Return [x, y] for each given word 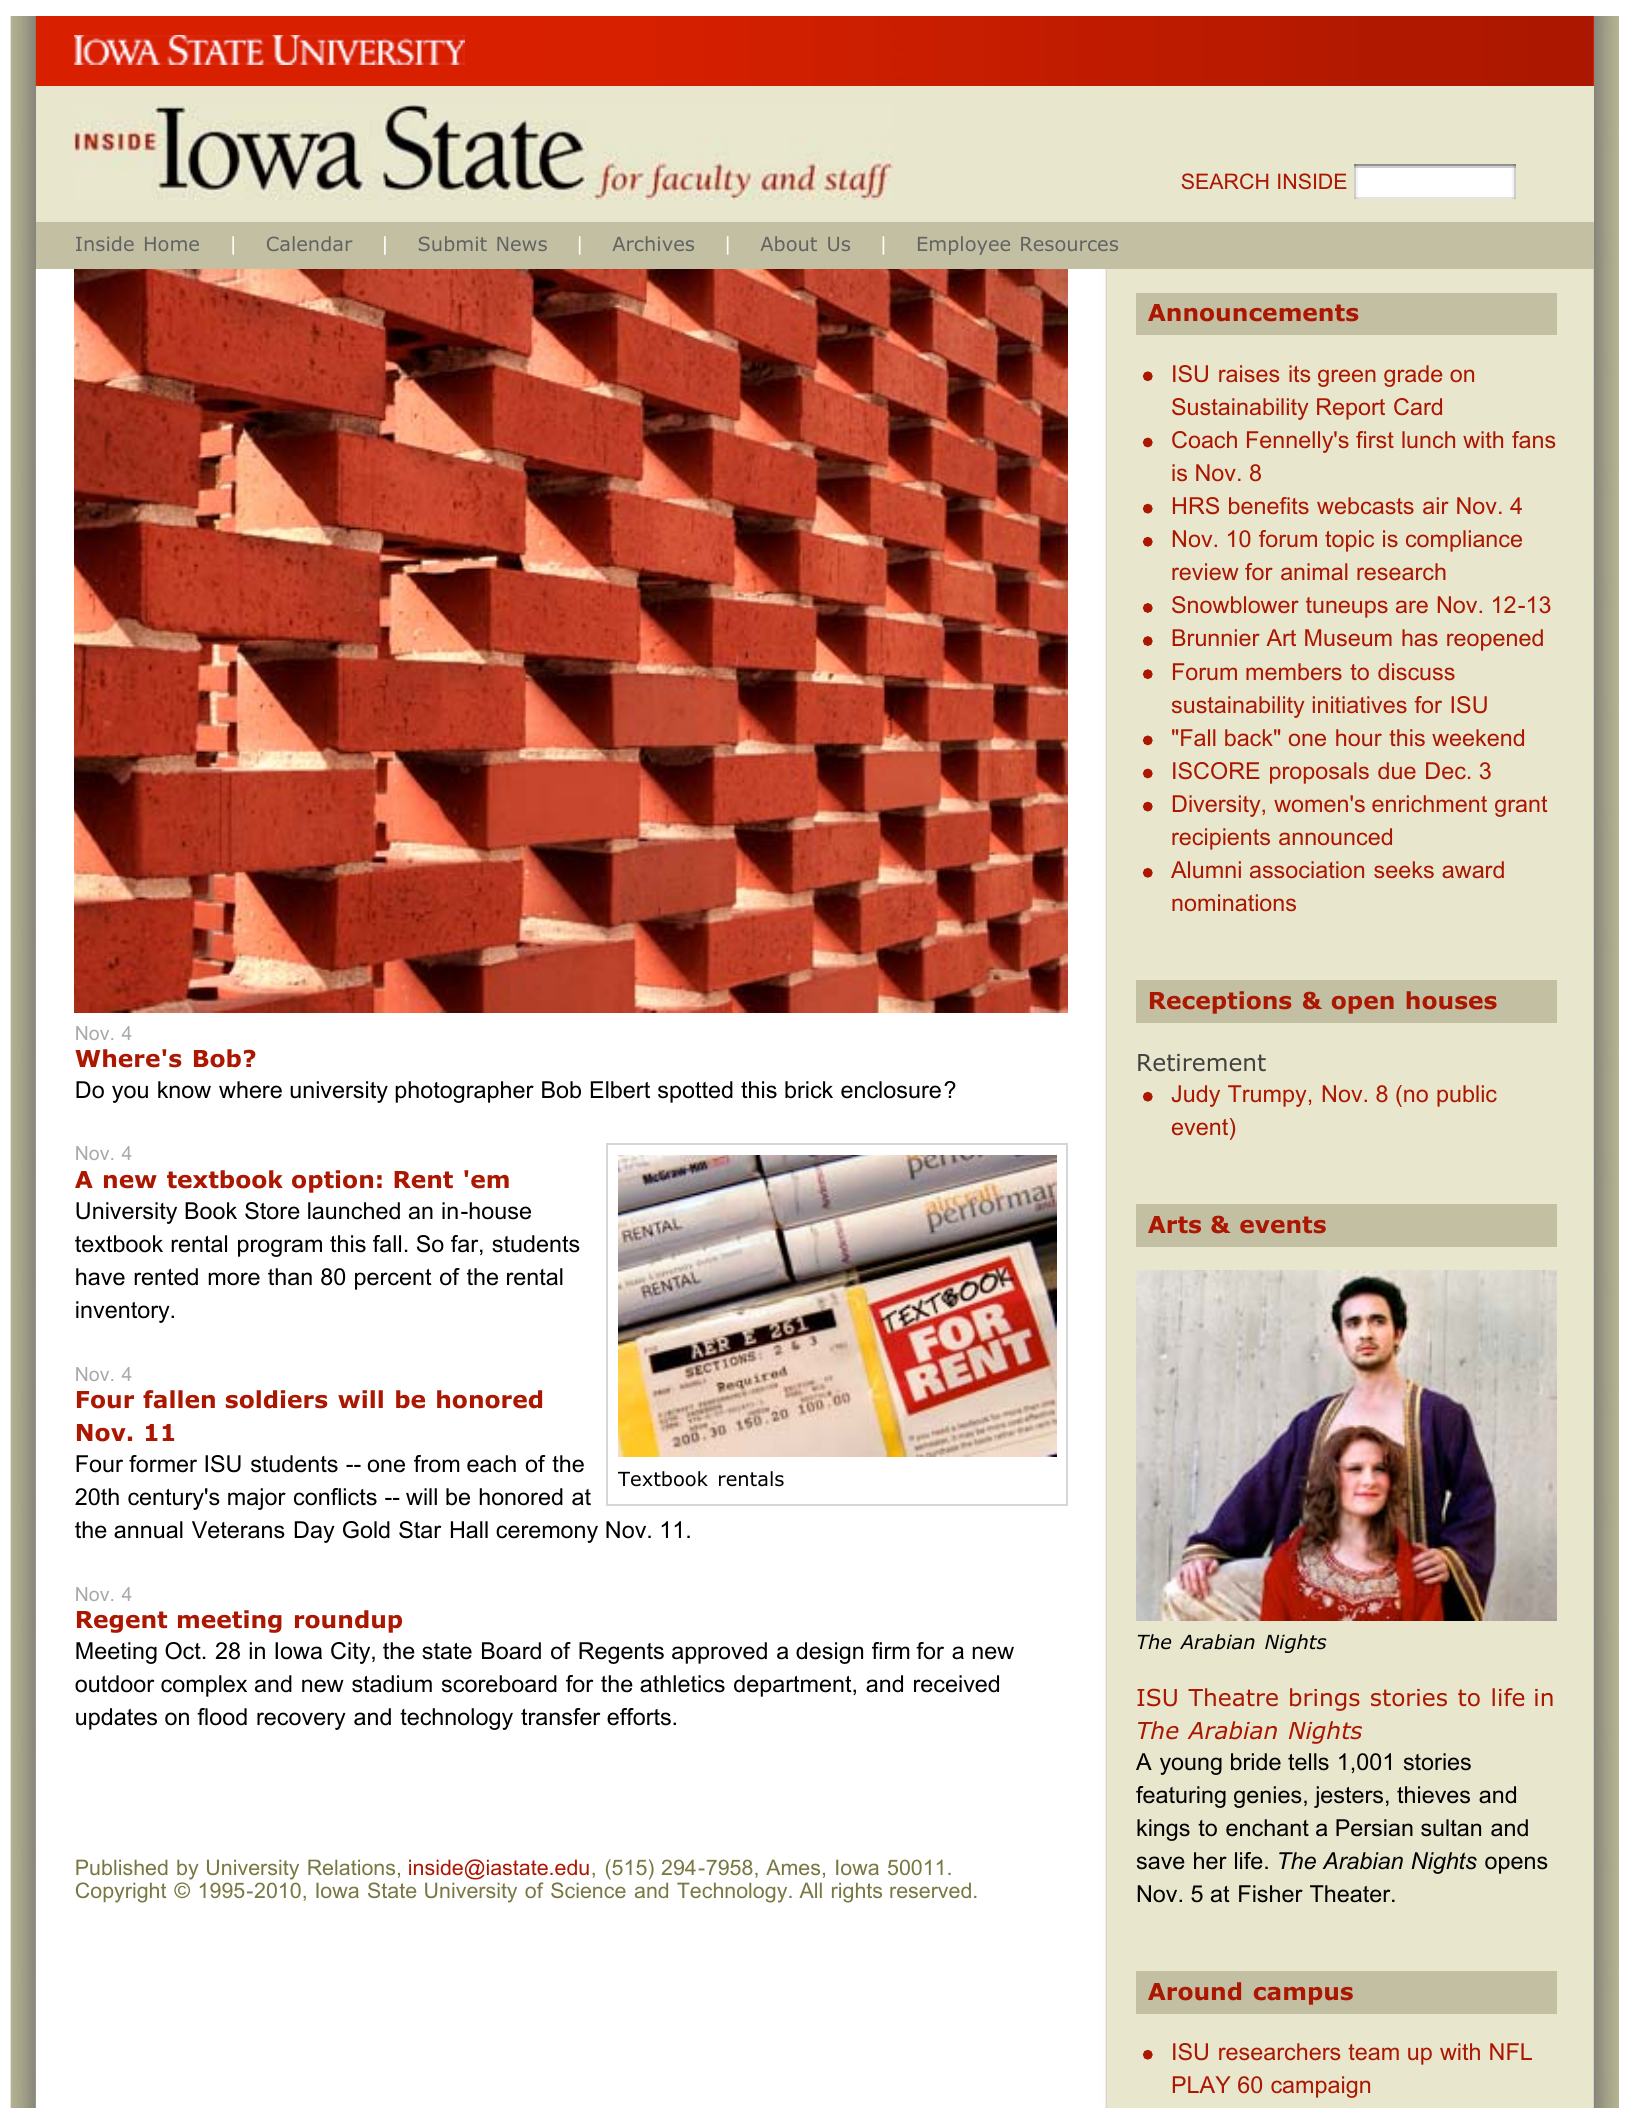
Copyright [121, 1892]
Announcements [1253, 312]
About [789, 243]
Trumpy [1267, 1096]
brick [809, 1090]
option [332, 1181]
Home [172, 244]
